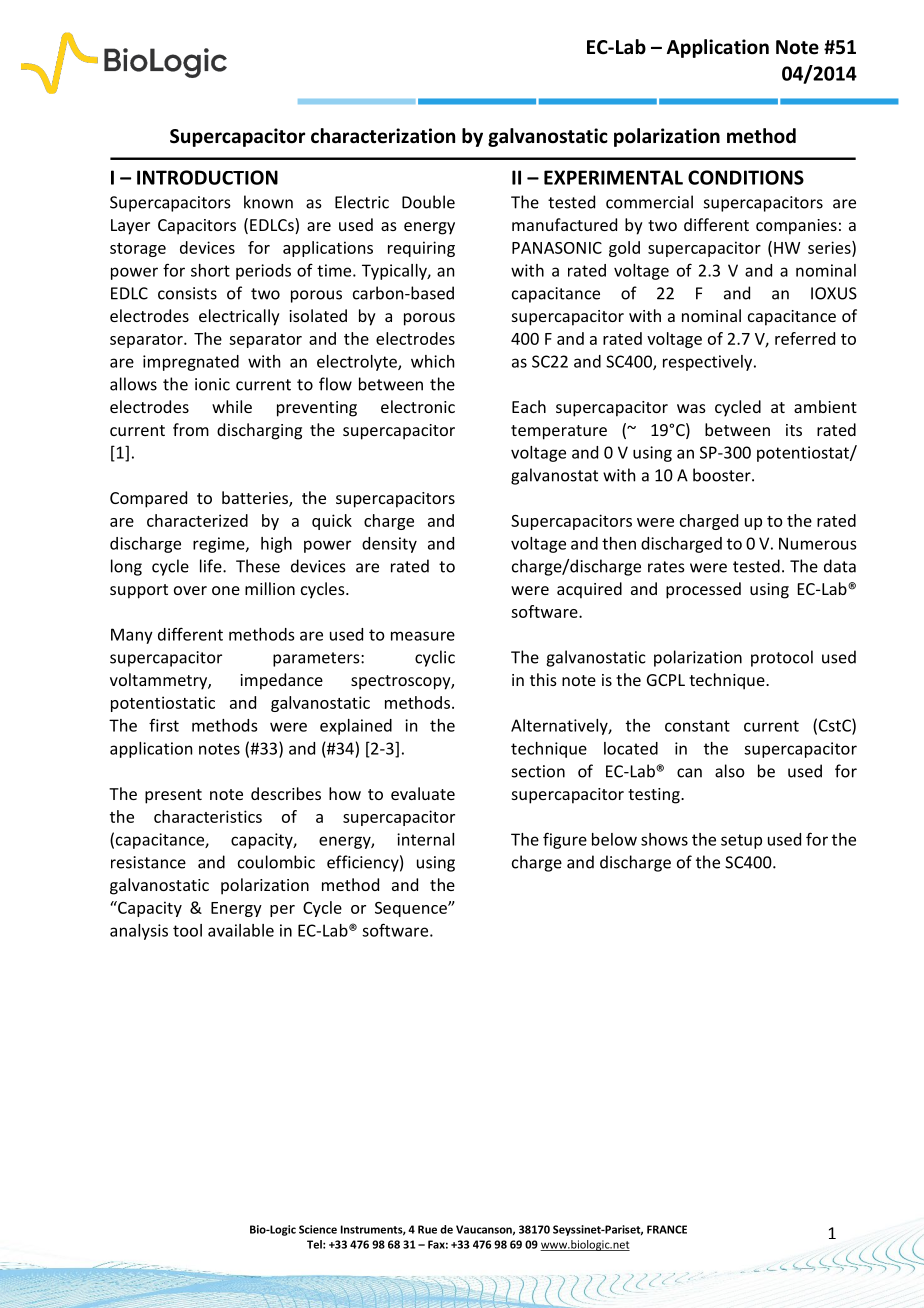 This screenshot has width=924, height=1308. I want to click on INTRODUCTION, so click(207, 177).
